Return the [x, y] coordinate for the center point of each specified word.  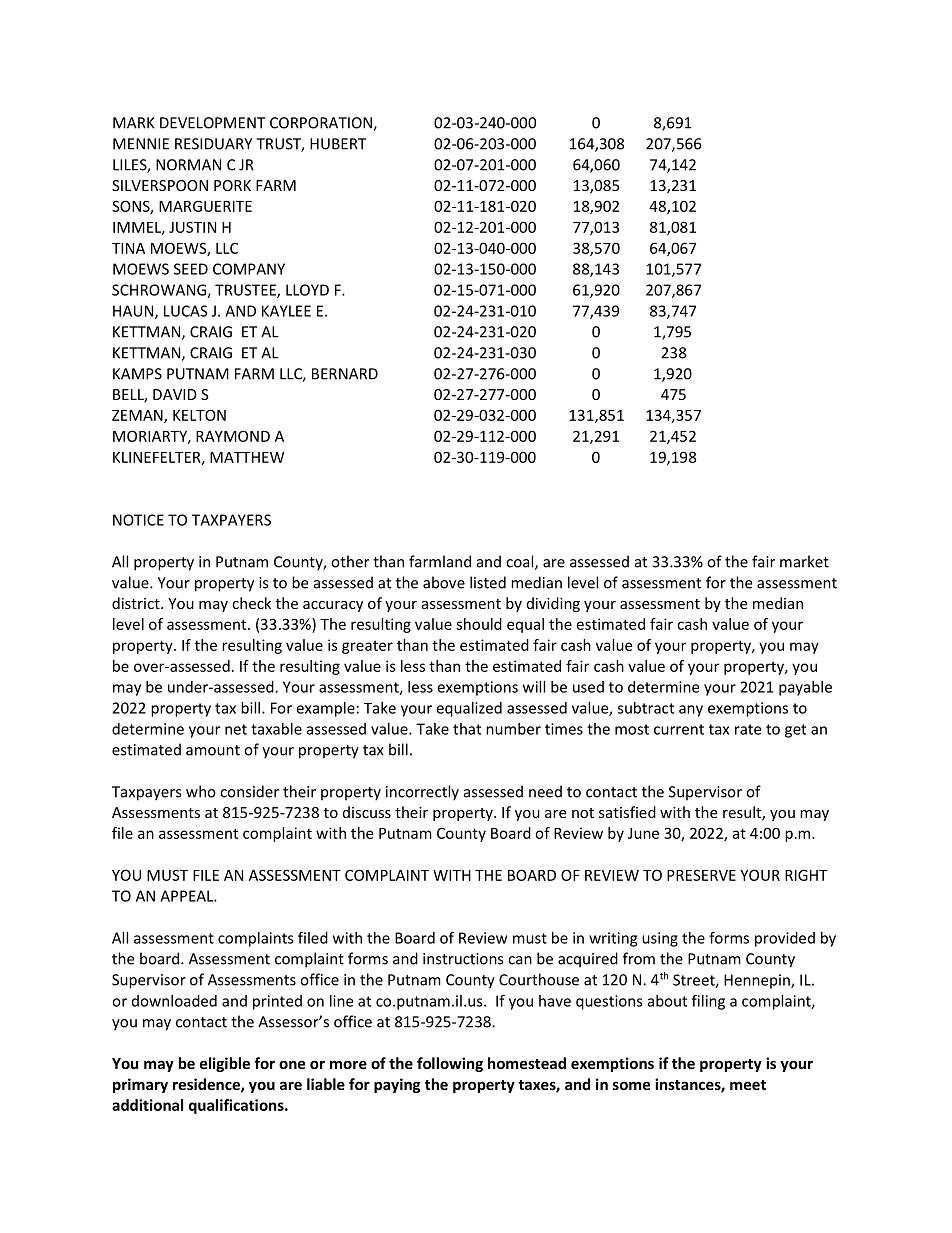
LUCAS [186, 311]
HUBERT [338, 144]
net [236, 729]
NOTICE [138, 520]
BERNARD [345, 374]
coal [521, 562]
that [467, 729]
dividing [553, 604]
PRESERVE [701, 875]
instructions [463, 959]
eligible [225, 1064]
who [201, 791]
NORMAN [188, 165]
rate [748, 729]
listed [488, 582]
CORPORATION [322, 124]
